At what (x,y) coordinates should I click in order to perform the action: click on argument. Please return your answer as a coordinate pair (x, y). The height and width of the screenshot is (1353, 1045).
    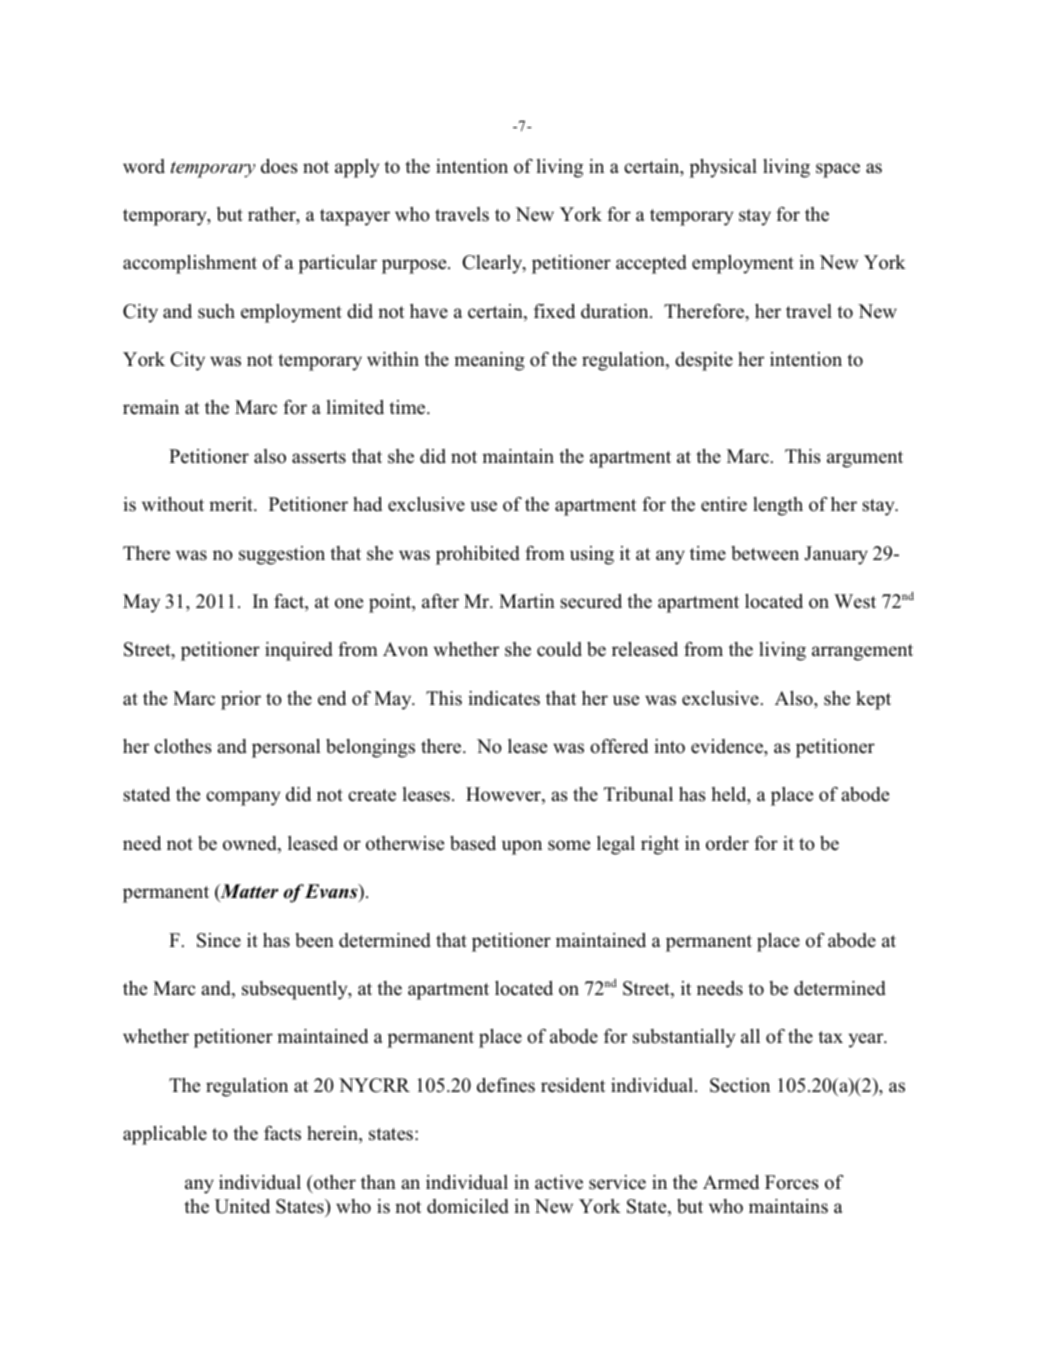
    Looking at the image, I should click on (865, 459).
